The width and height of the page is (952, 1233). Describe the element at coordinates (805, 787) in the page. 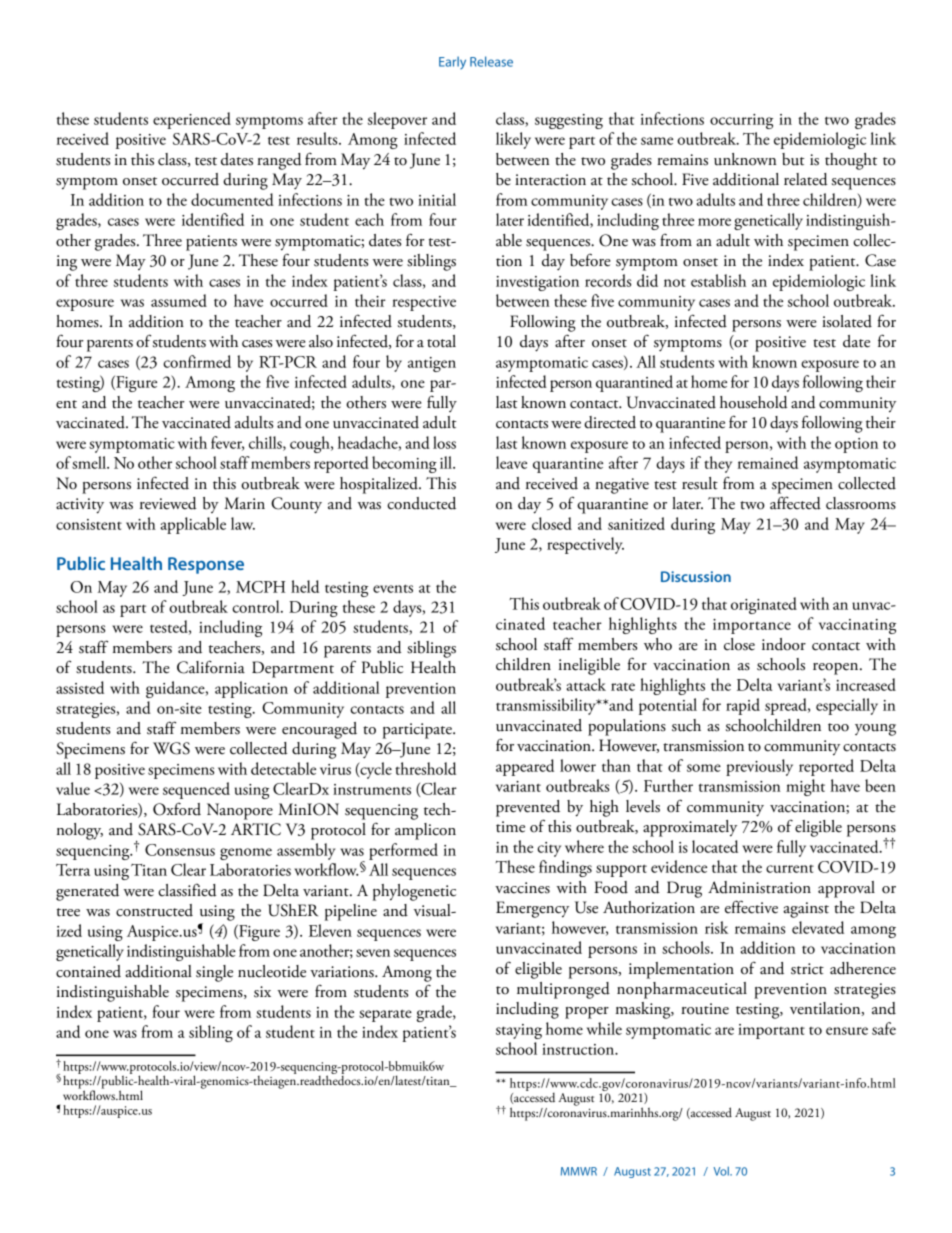

I see `might` at that location.
